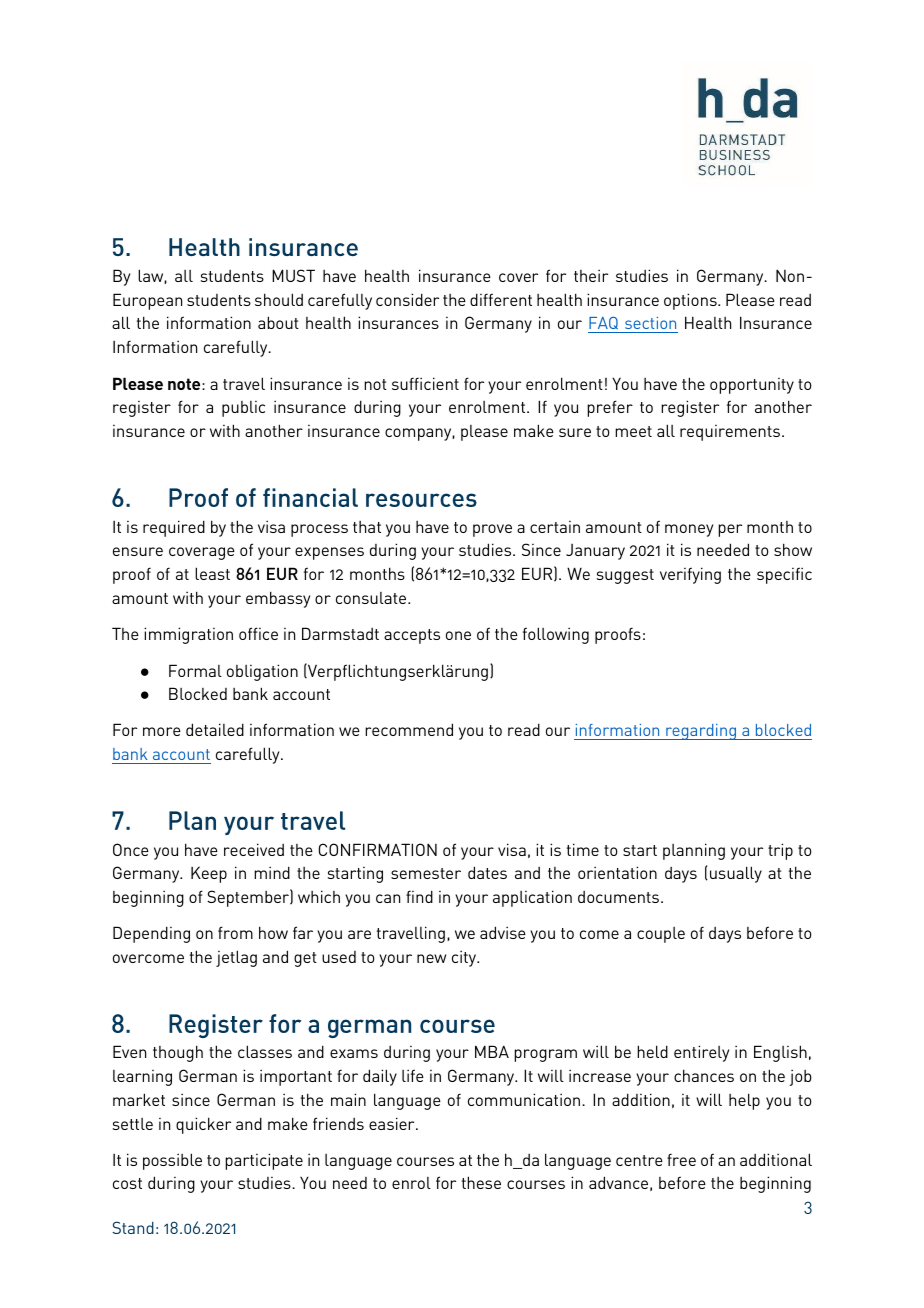 The image size is (924, 1308). Describe the element at coordinates (209, 874) in the screenshot. I see `Keep` at that location.
